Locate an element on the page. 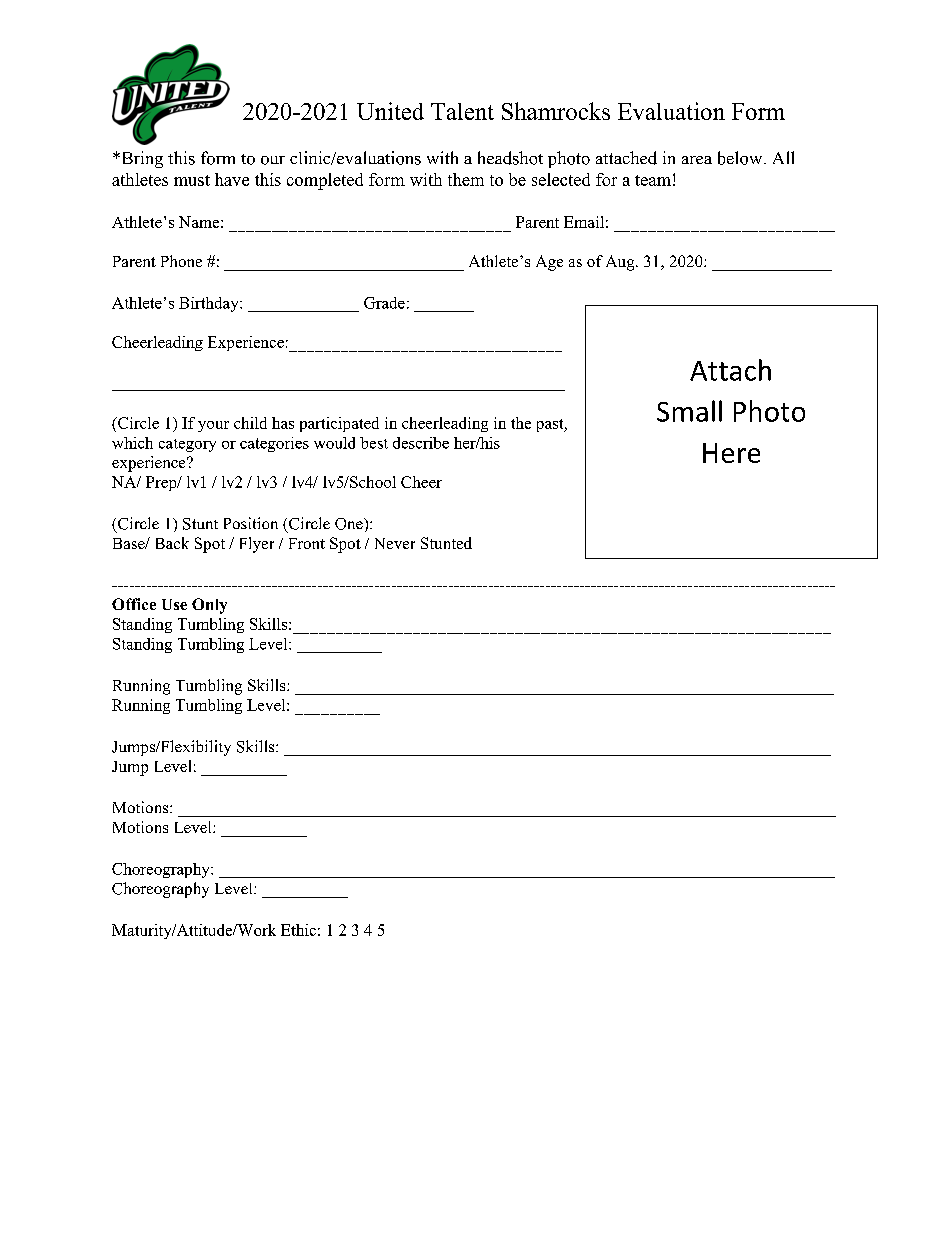 Image resolution: width=952 pixels, height=1233 pixels. Grade is located at coordinates (384, 303).
